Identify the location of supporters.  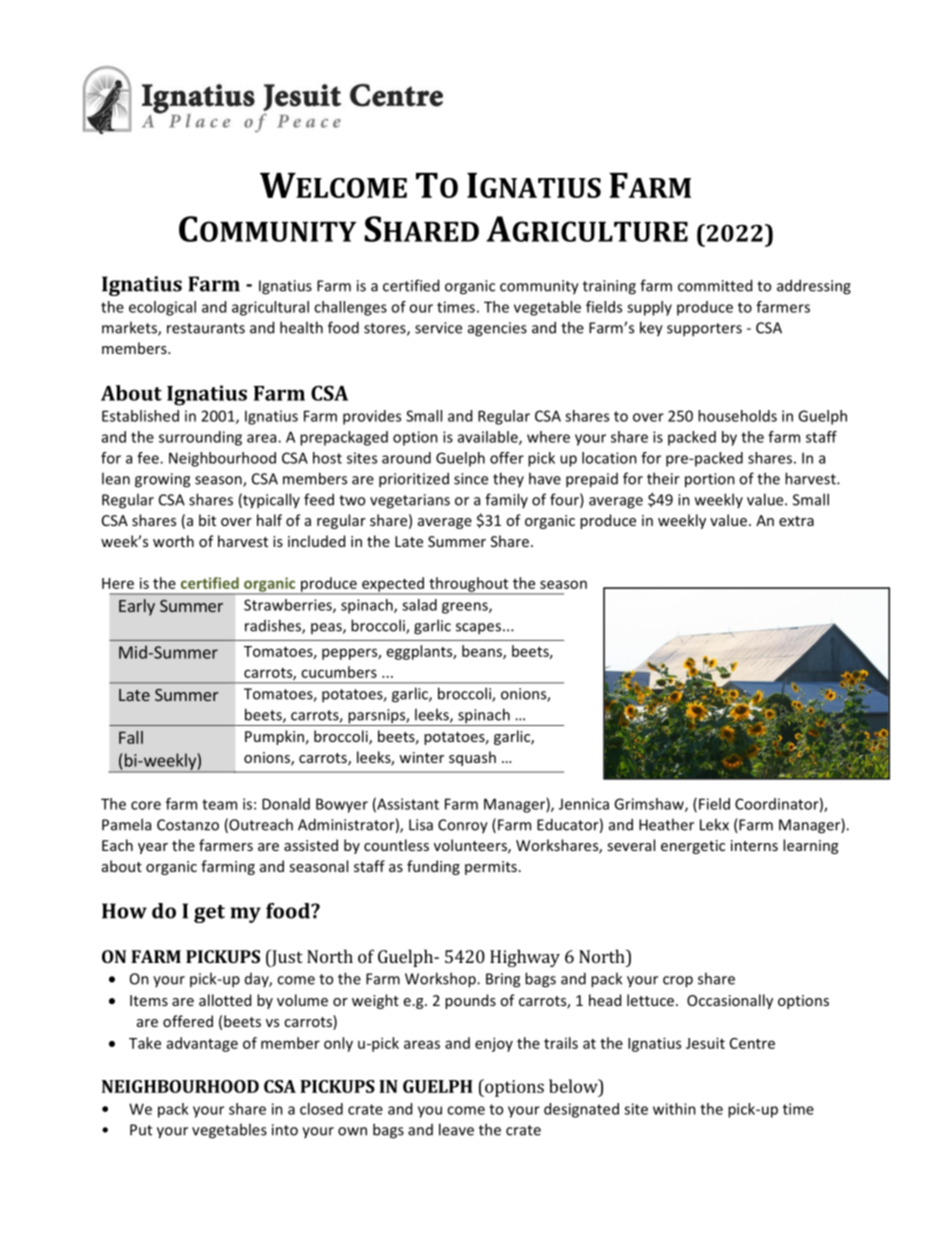
(704, 330).
